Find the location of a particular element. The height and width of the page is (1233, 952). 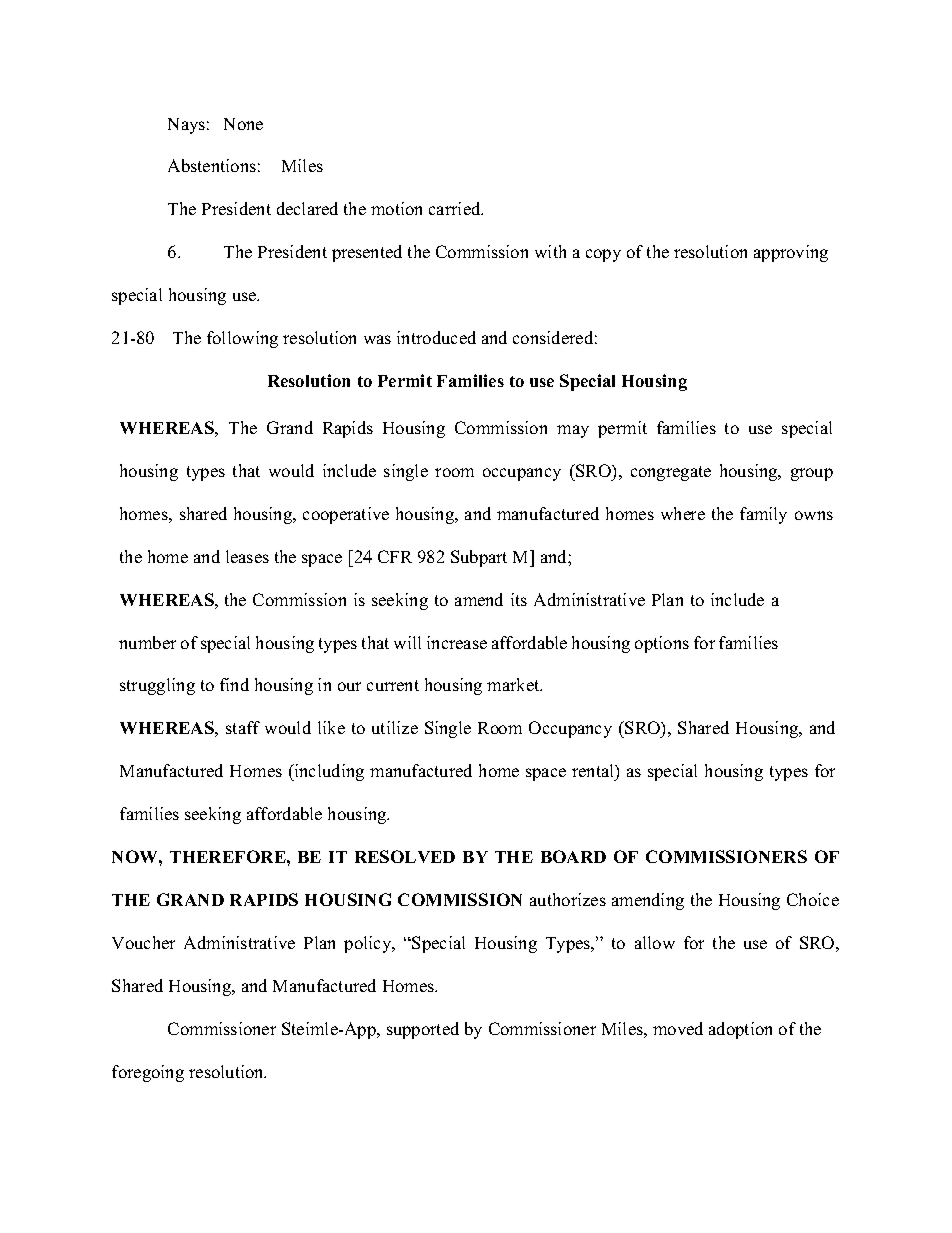

its is located at coordinates (519, 599).
